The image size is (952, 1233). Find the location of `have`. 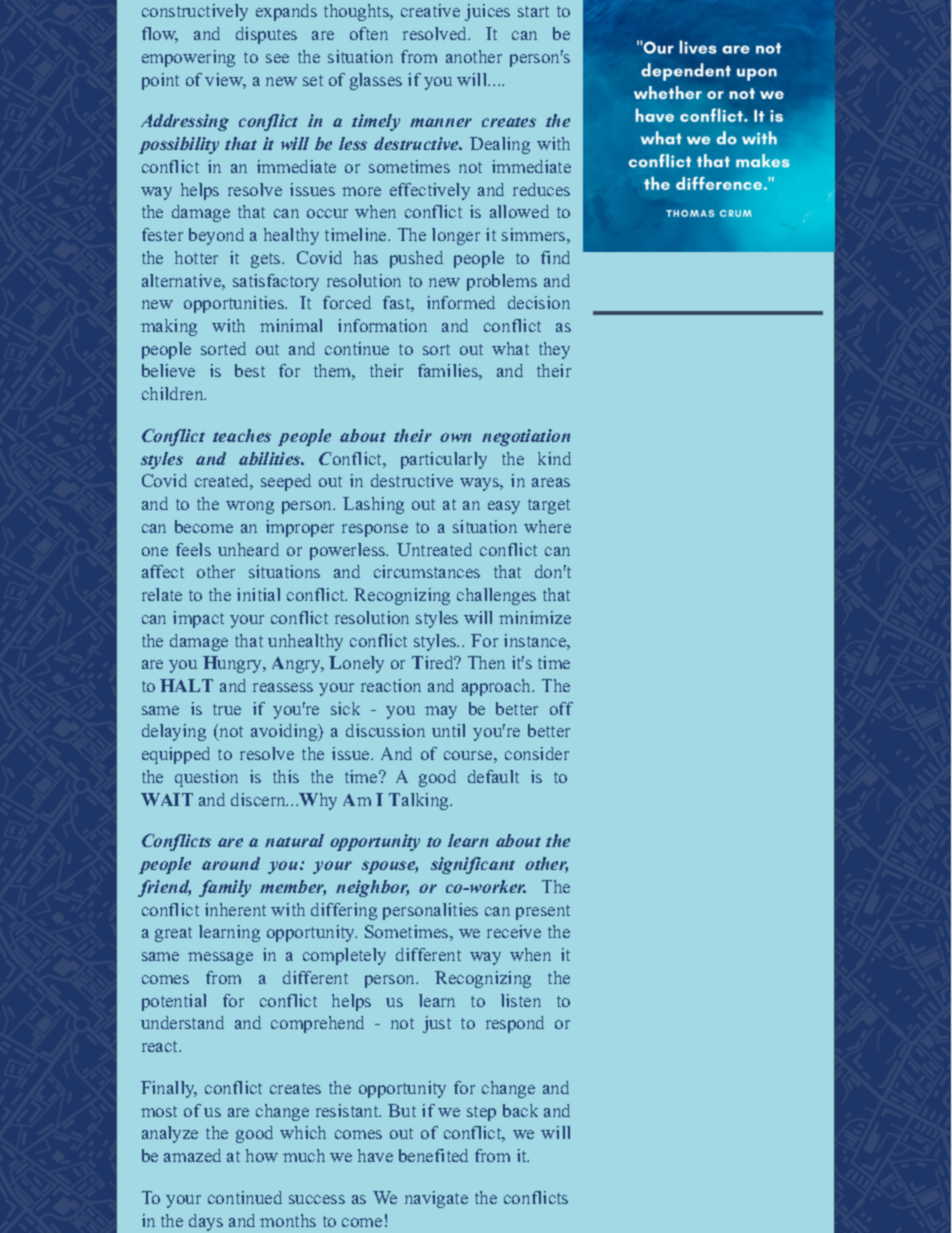

have is located at coordinates (375, 1155).
